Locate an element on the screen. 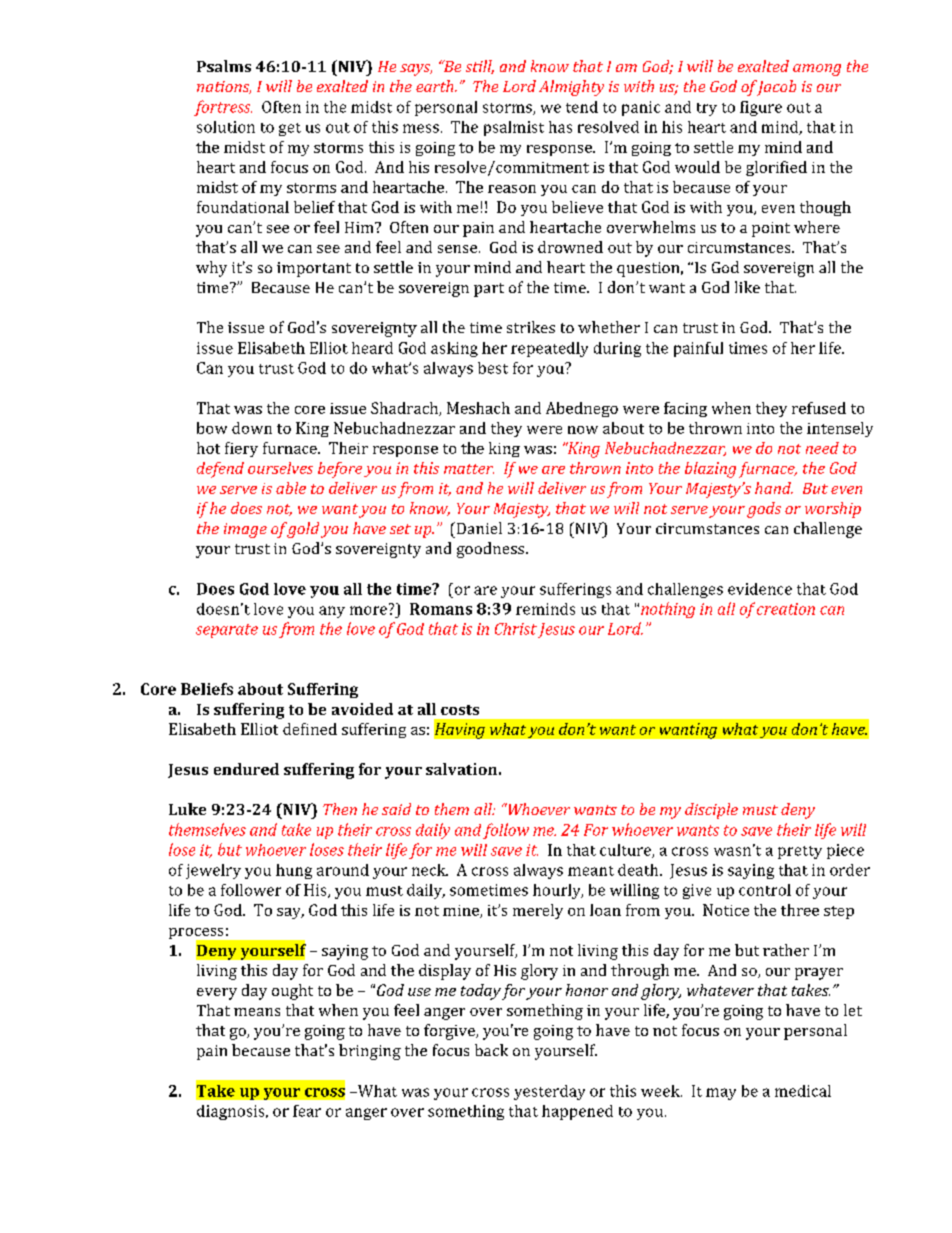 Image resolution: width=952 pixels, height=1233 pixels. hourly is located at coordinates (558, 891).
